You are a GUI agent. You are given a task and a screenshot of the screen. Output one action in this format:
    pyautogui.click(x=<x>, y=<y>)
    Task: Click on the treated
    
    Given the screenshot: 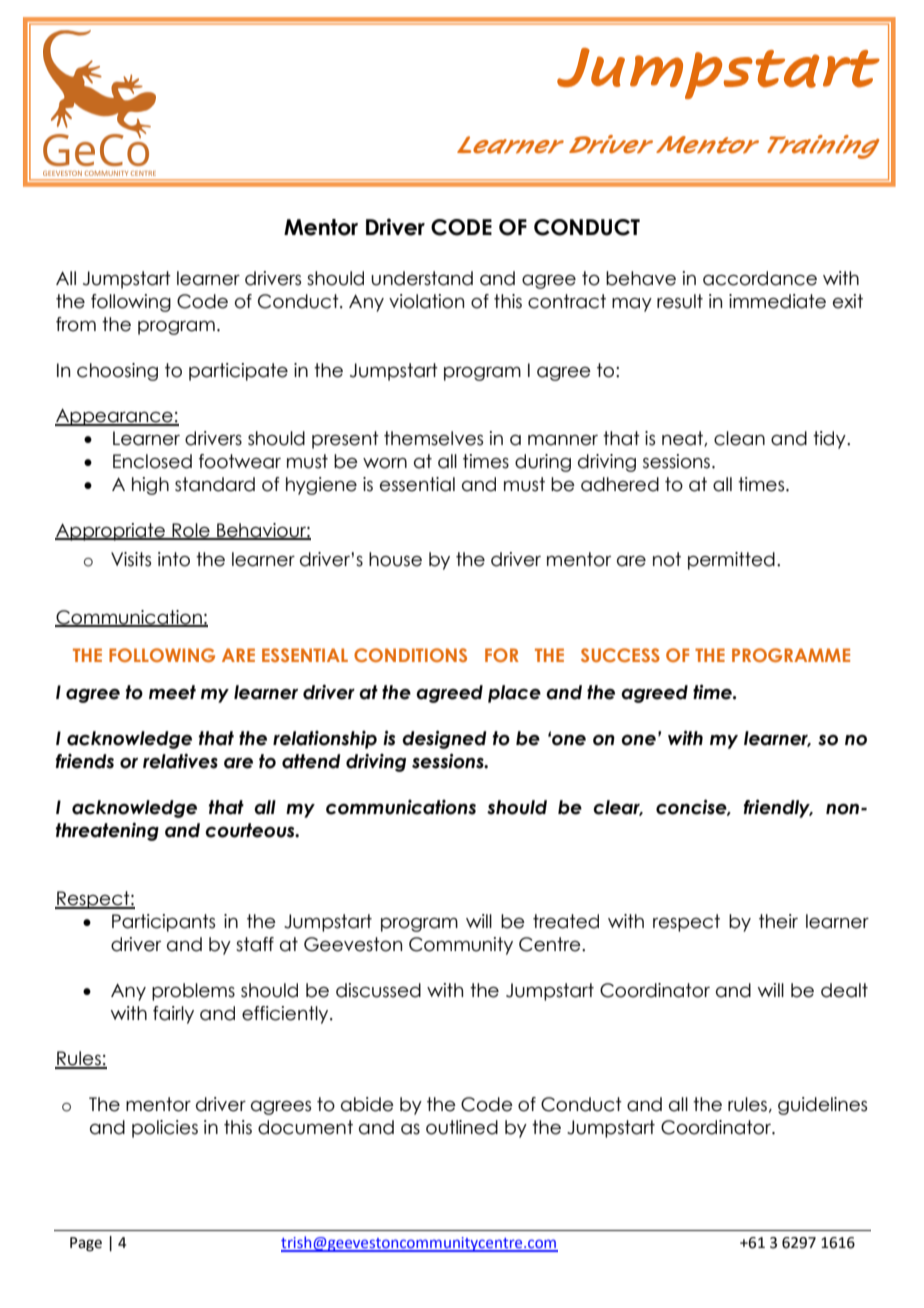 What is the action you would take?
    pyautogui.click(x=566, y=921)
